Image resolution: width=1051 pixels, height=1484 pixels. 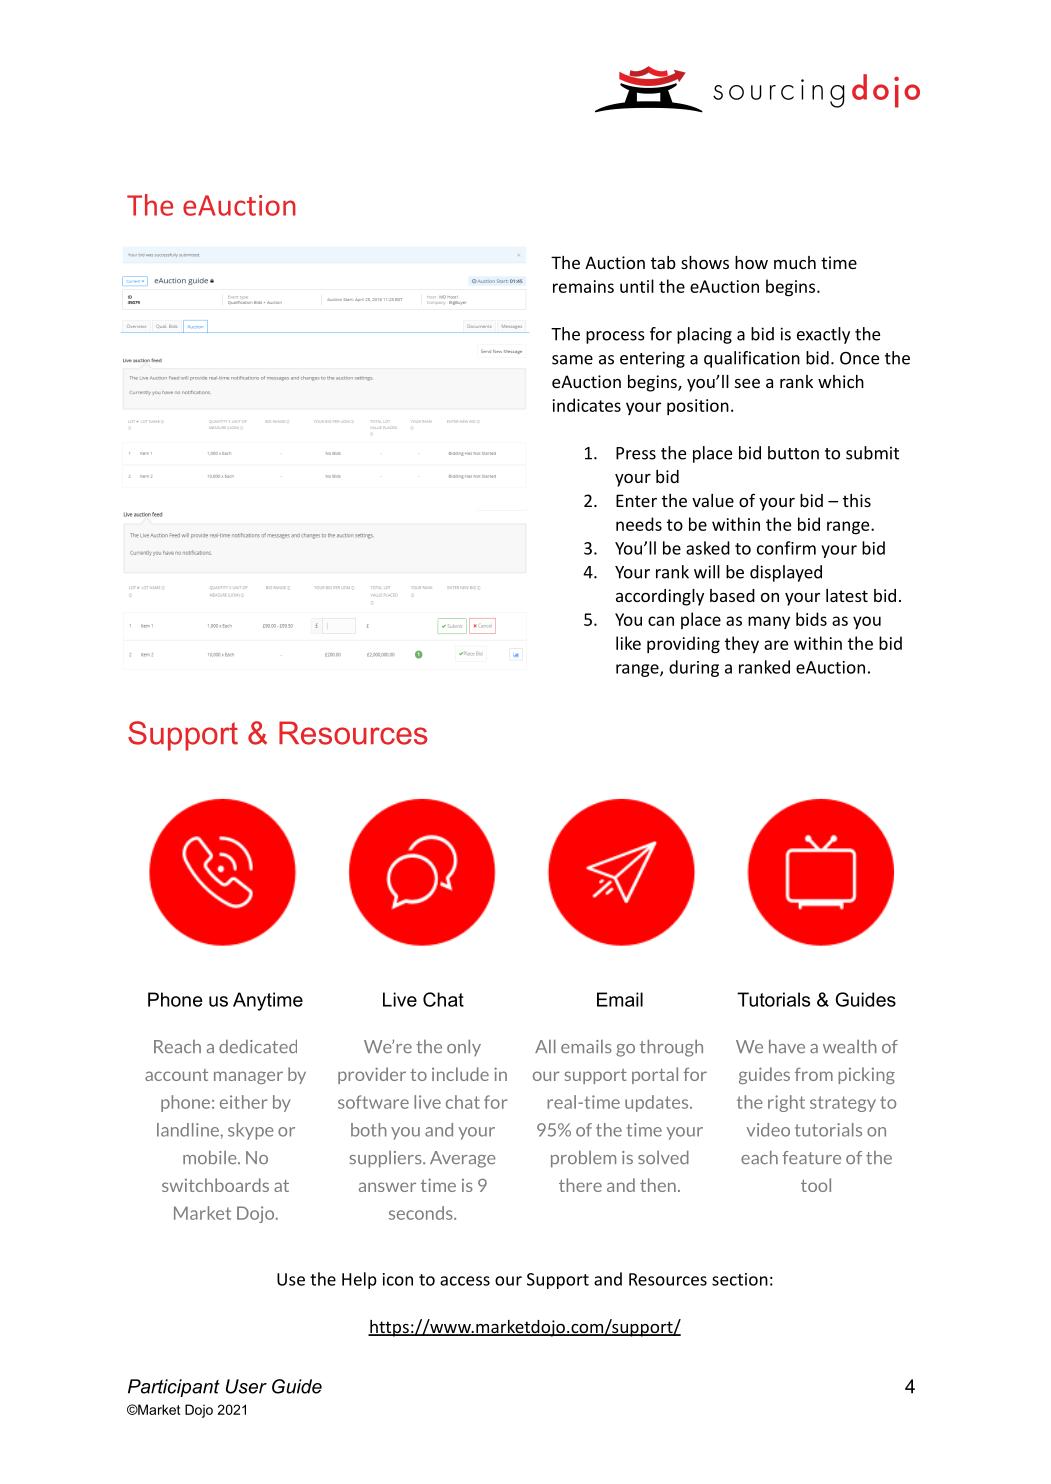 What do you see at coordinates (572, 360) in the screenshot?
I see `same` at bounding box center [572, 360].
